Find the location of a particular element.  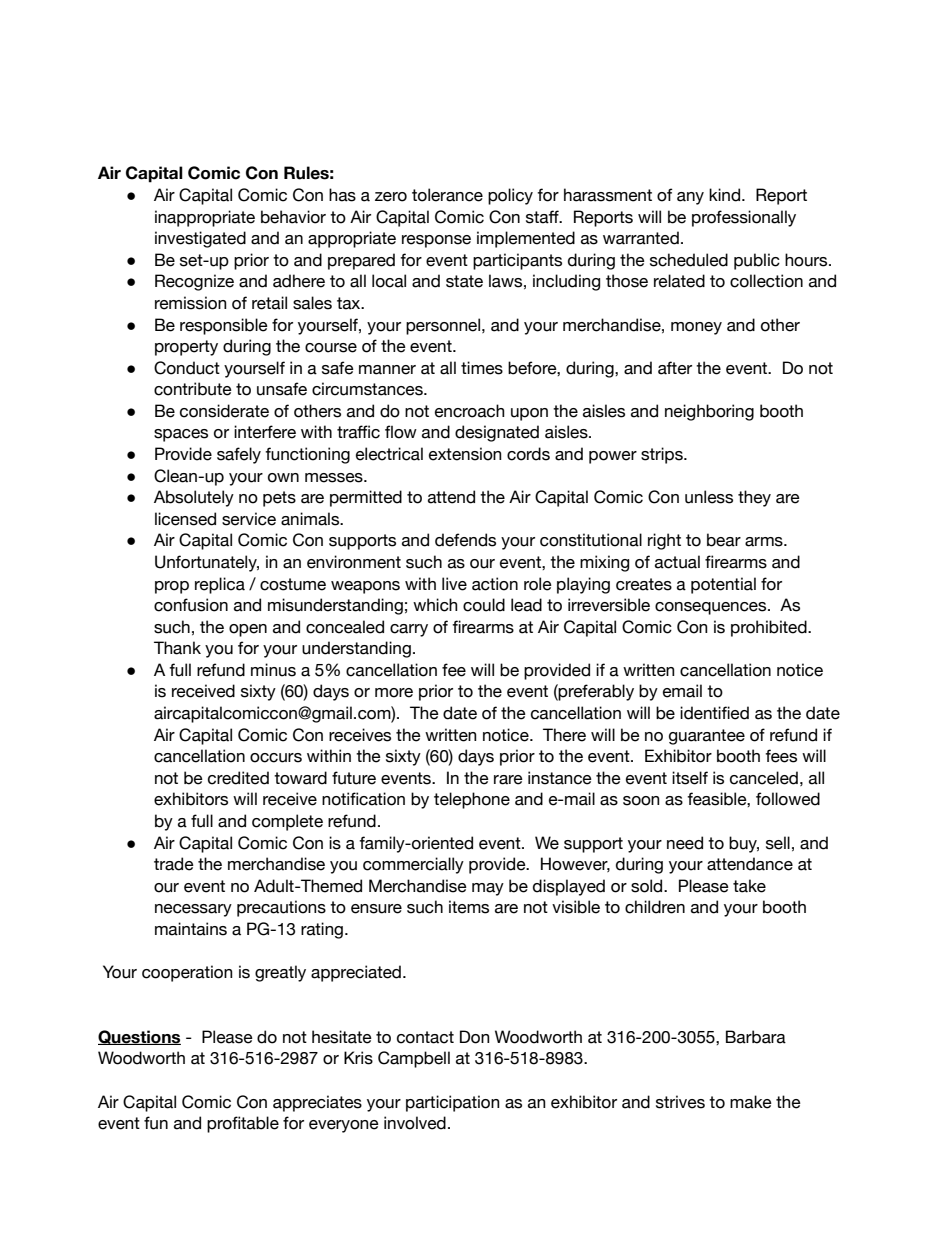

investigated is located at coordinates (200, 239).
